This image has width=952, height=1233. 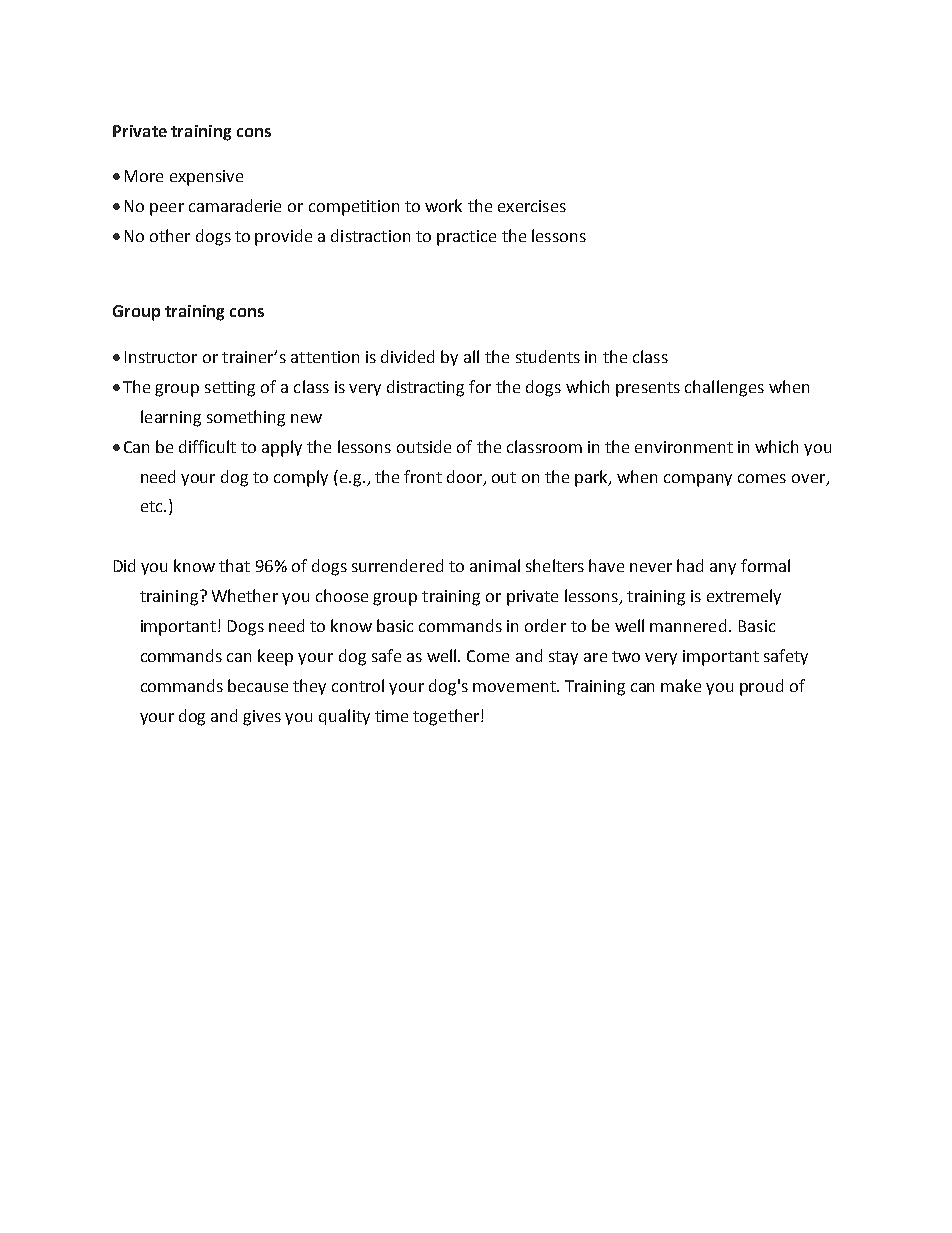 What do you see at coordinates (234, 565) in the image?
I see `that` at bounding box center [234, 565].
